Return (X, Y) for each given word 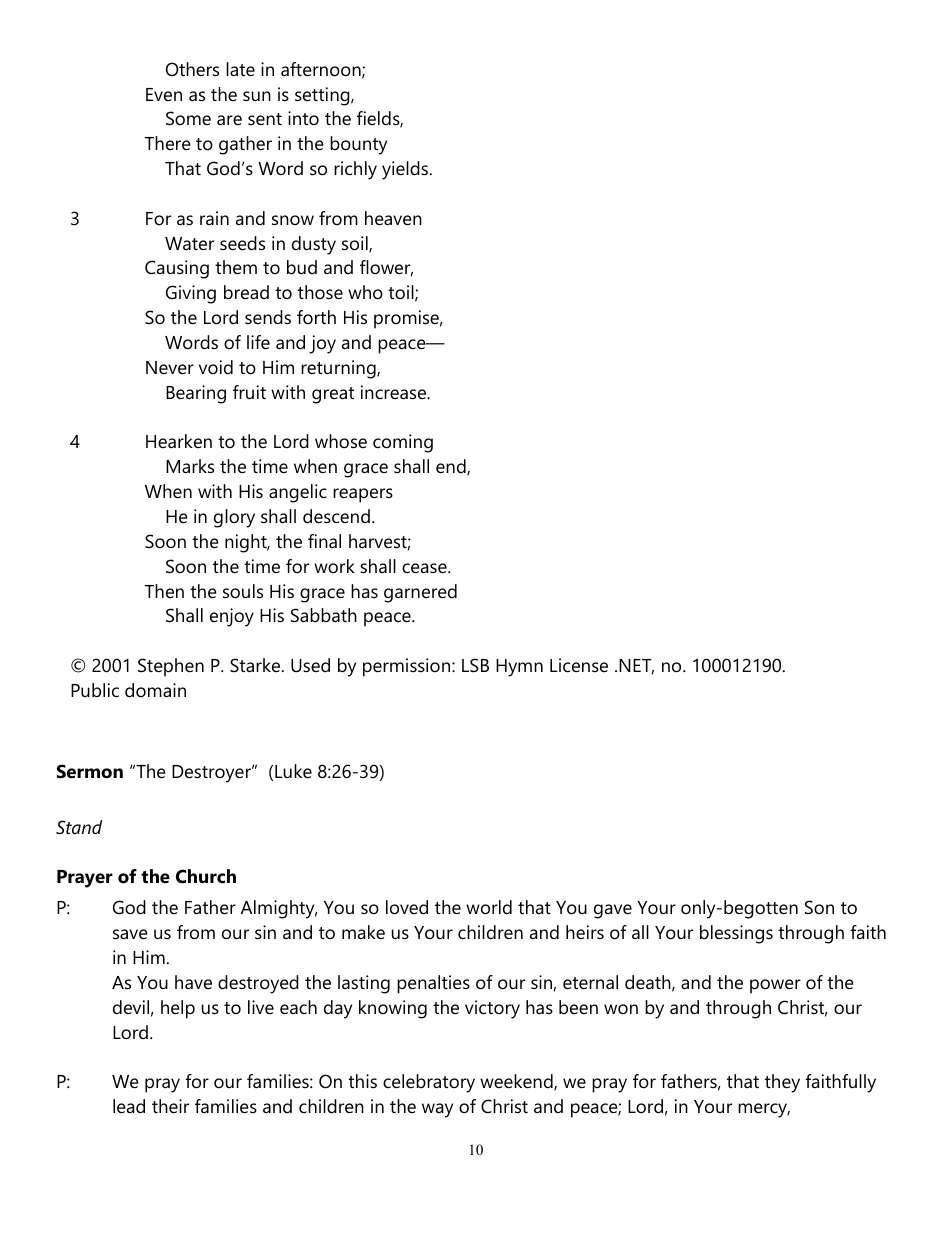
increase (394, 392)
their (170, 1106)
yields (406, 170)
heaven (393, 218)
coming (403, 443)
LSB (475, 665)
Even (164, 94)
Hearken (179, 441)
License (579, 665)
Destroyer (212, 774)
